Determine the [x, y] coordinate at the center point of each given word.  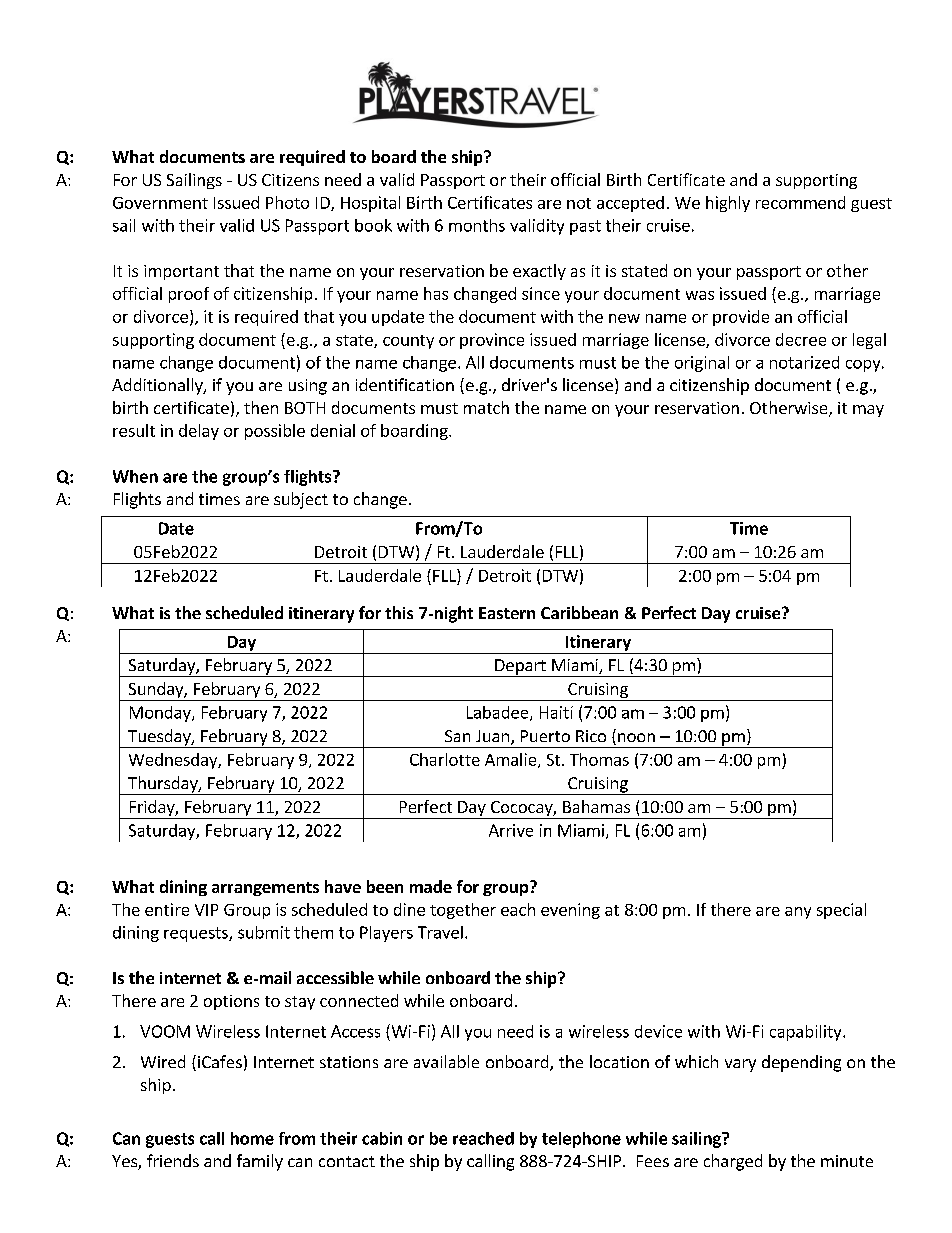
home [252, 1138]
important [181, 272]
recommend [800, 202]
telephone [581, 1140]
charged [733, 1162]
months [477, 225]
